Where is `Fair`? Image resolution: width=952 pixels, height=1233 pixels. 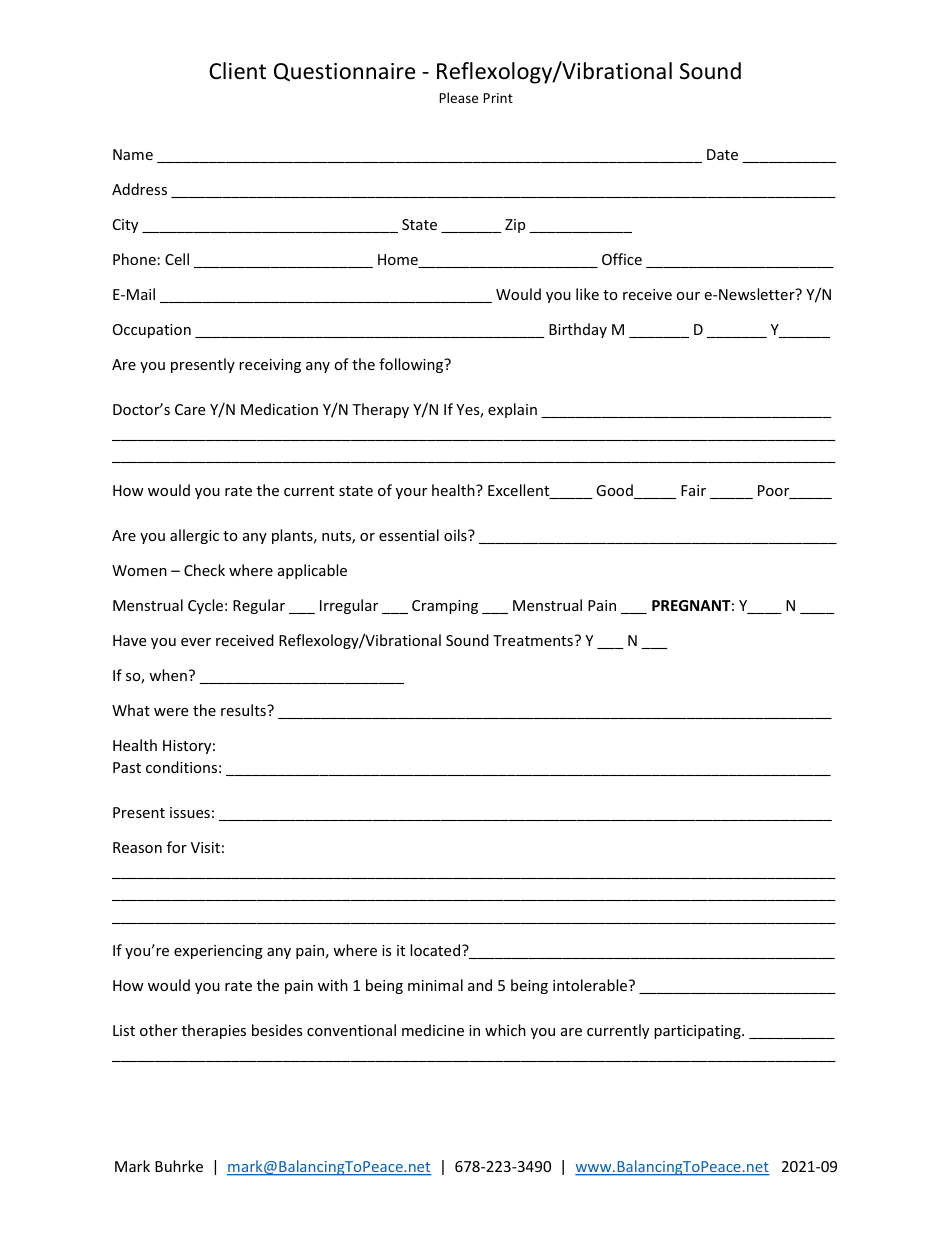 Fair is located at coordinates (693, 490).
